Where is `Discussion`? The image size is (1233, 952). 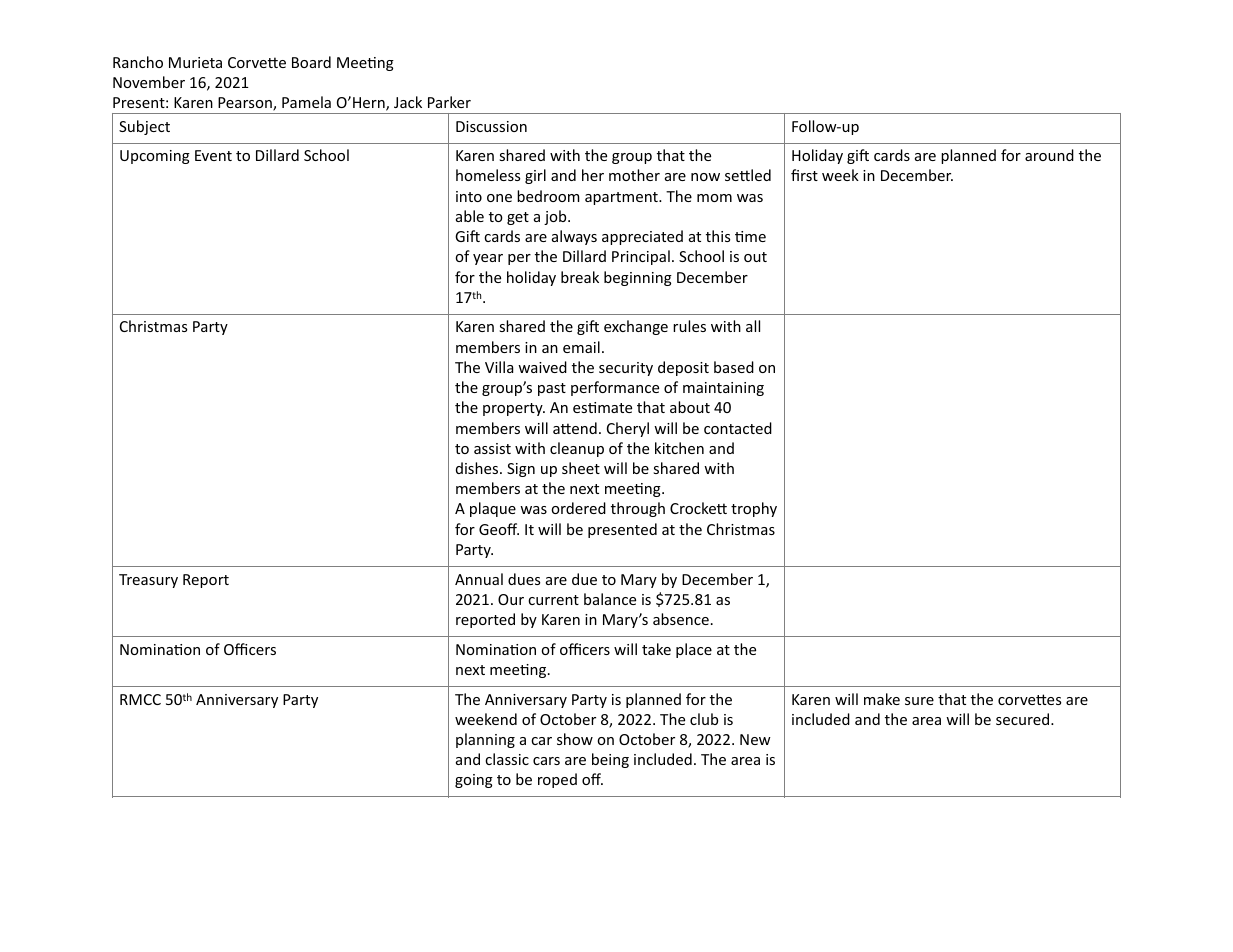
Discussion is located at coordinates (491, 126).
